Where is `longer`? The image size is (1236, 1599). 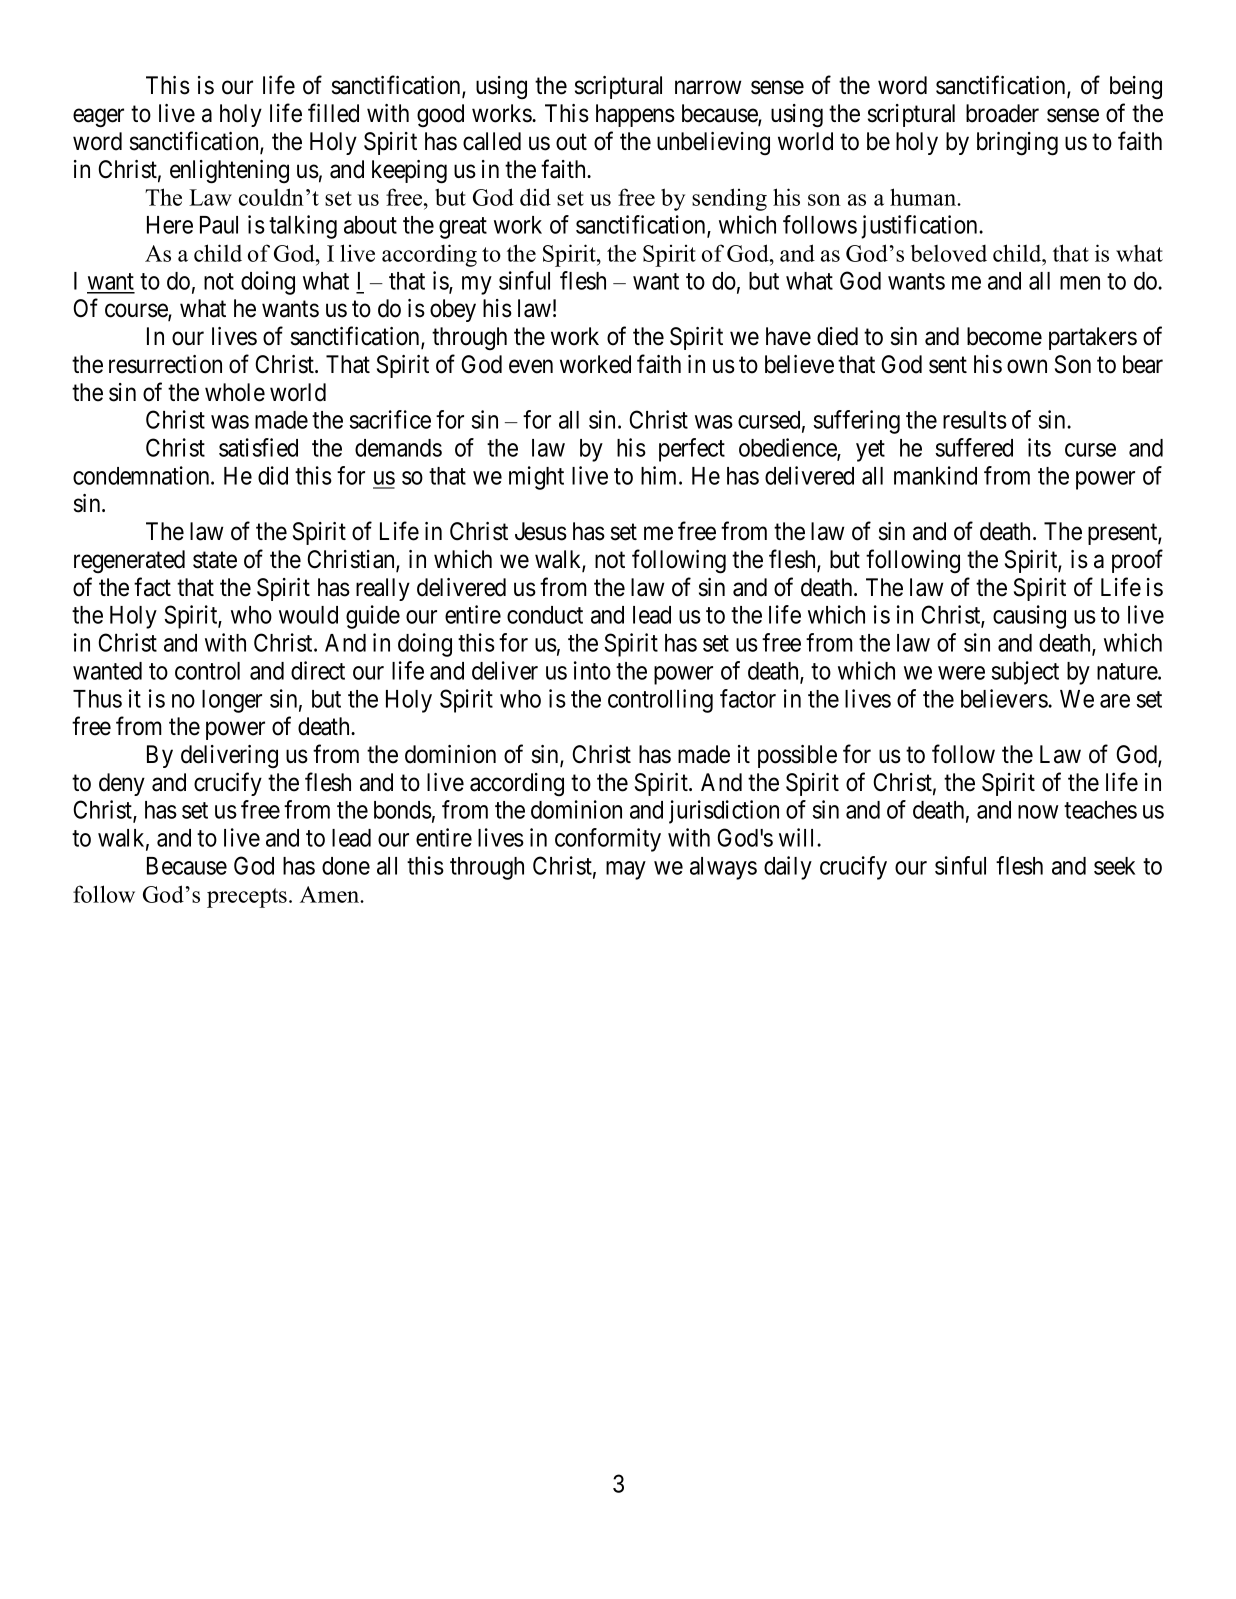 longer is located at coordinates (232, 701).
